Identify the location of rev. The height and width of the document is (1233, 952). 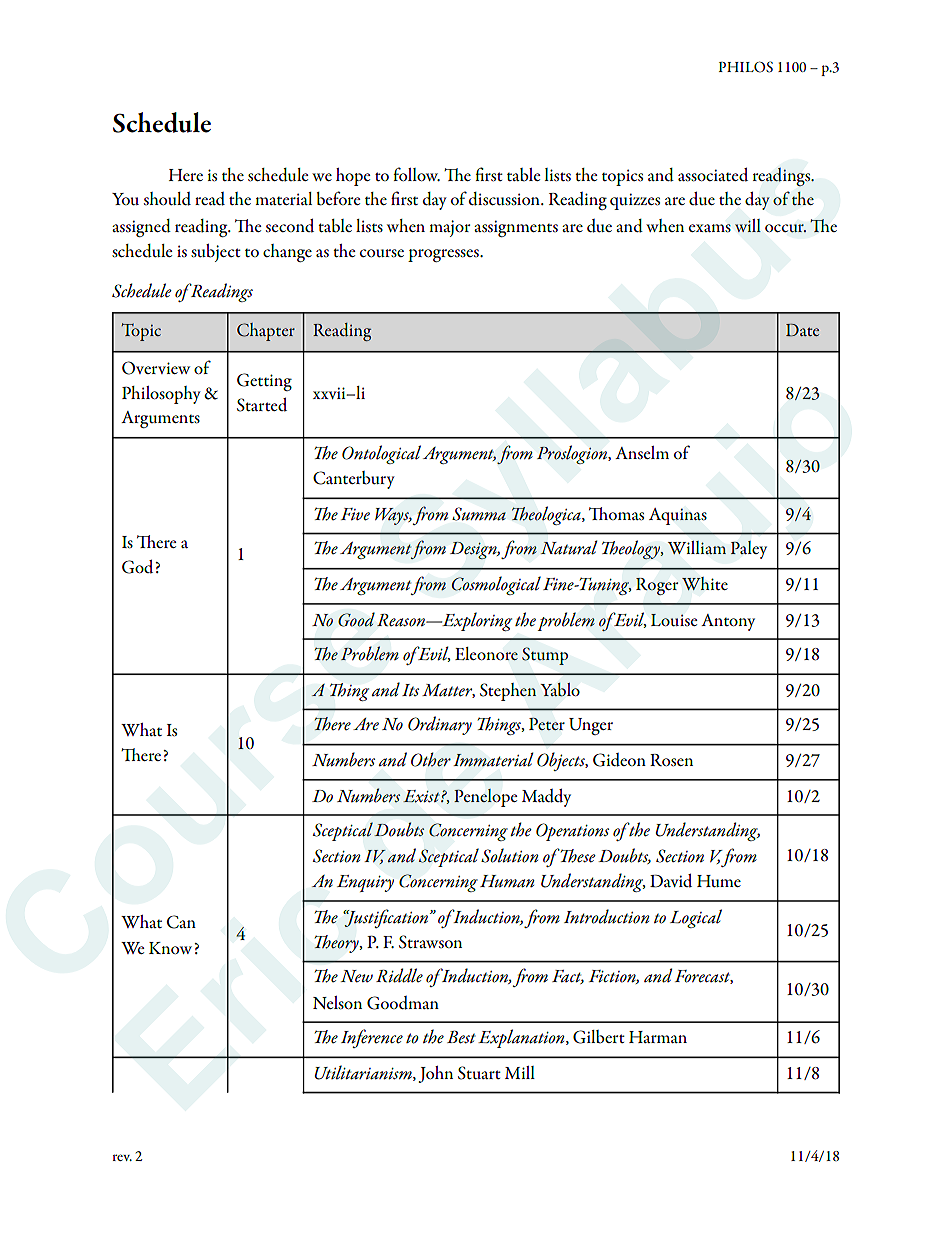
(122, 1157).
